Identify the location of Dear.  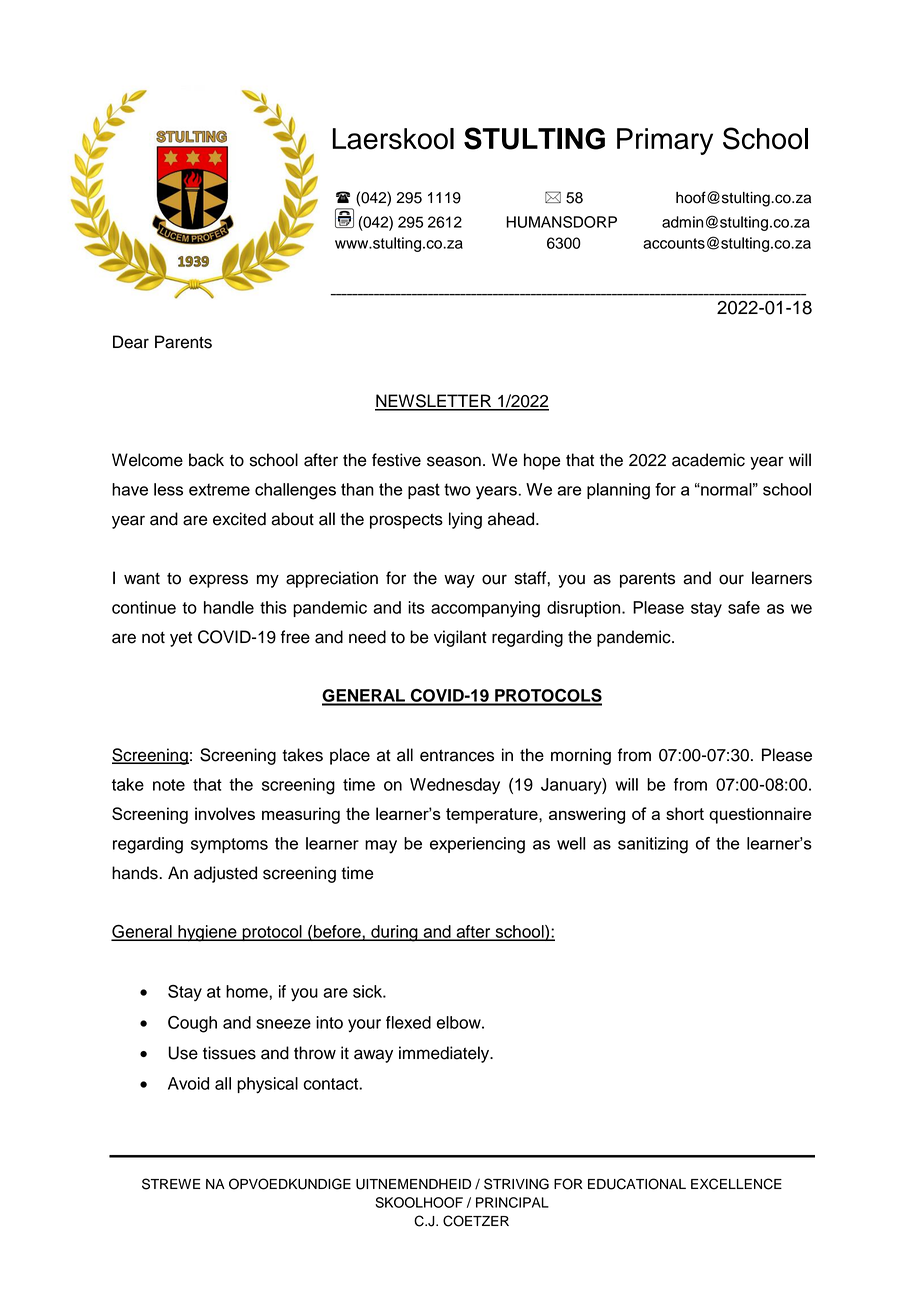
(131, 342).
